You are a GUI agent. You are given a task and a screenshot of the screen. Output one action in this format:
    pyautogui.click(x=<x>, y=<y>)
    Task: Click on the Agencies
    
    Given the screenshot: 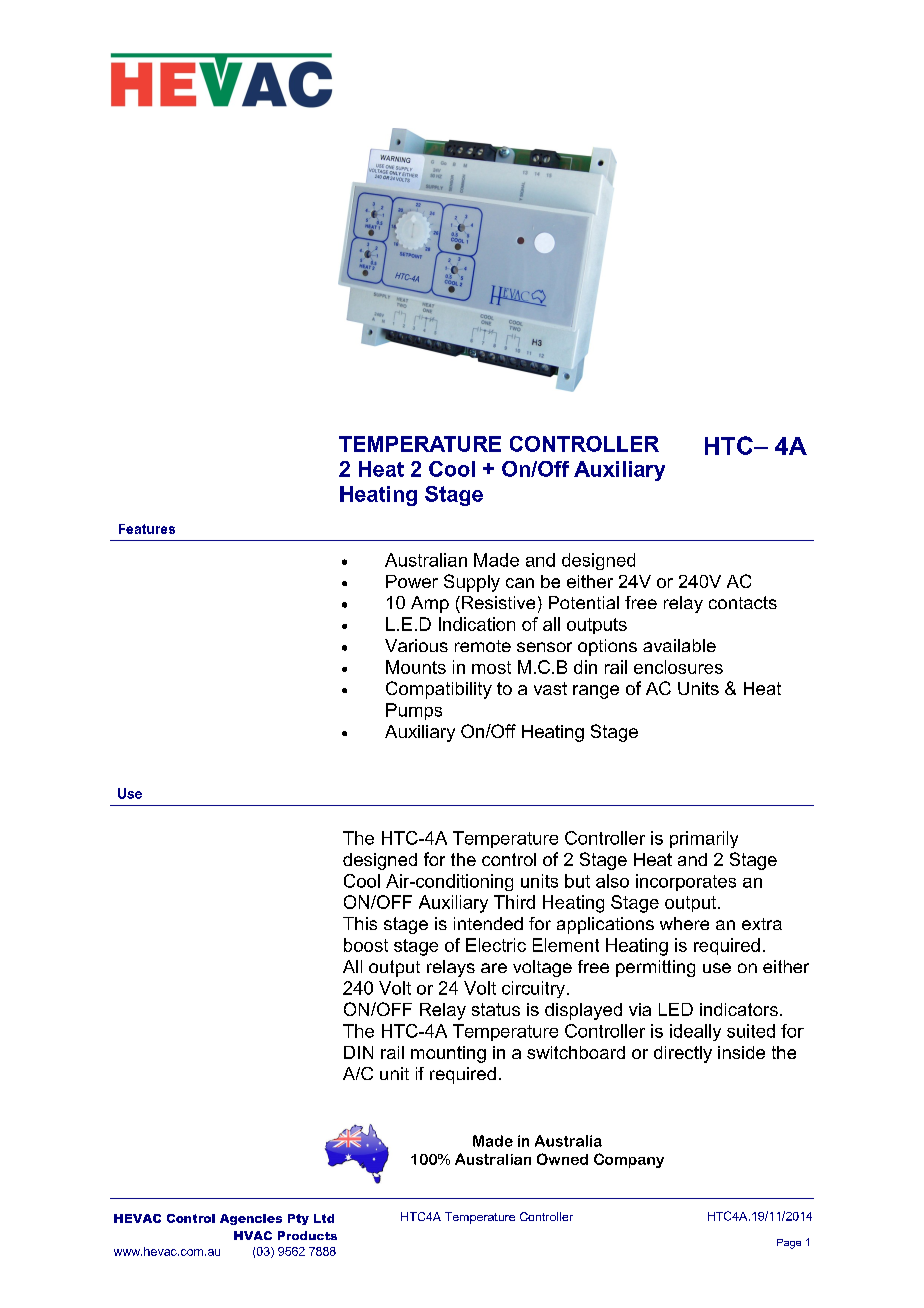 What is the action you would take?
    pyautogui.click(x=251, y=1219)
